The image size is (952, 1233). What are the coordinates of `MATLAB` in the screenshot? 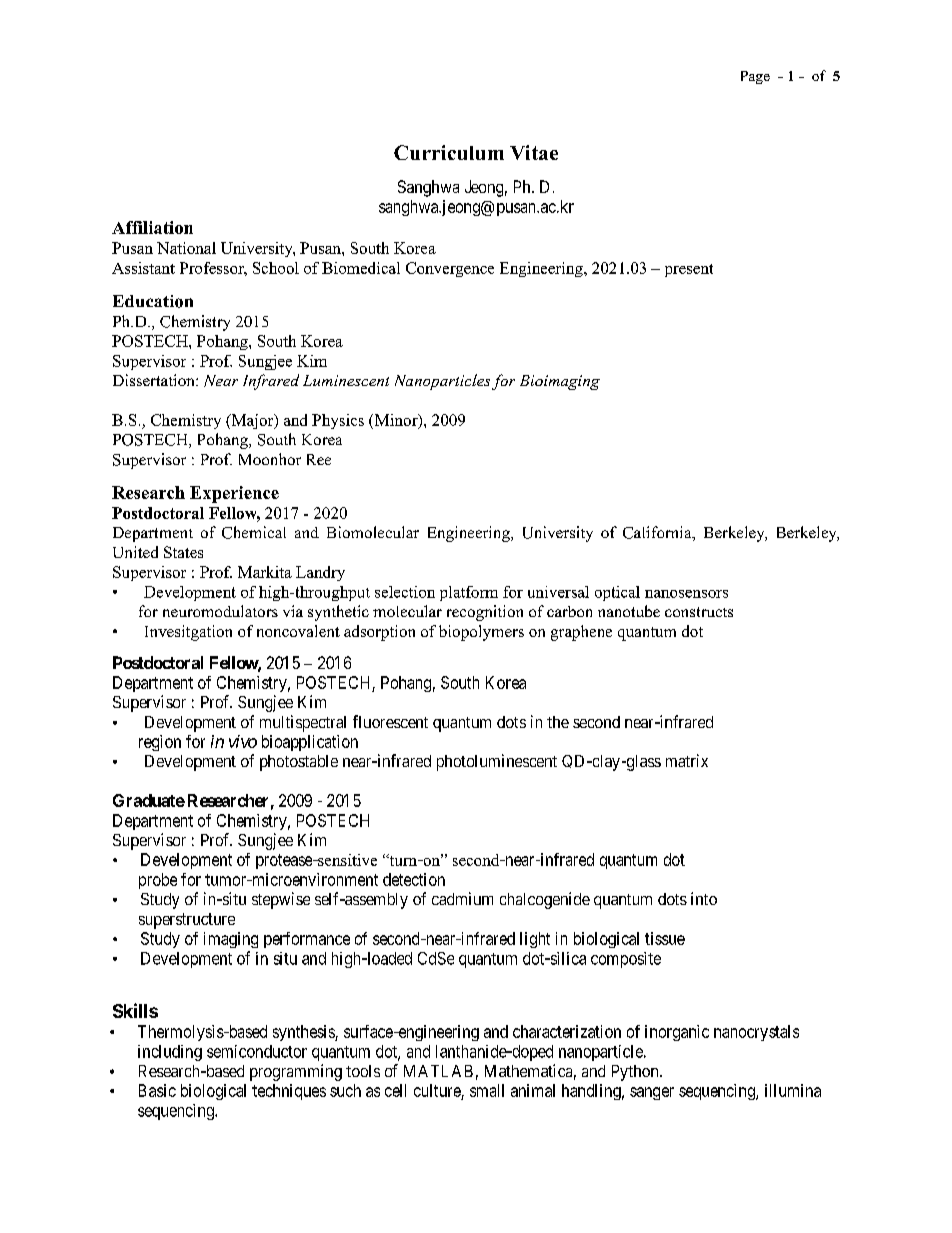 It's located at (438, 1071).
